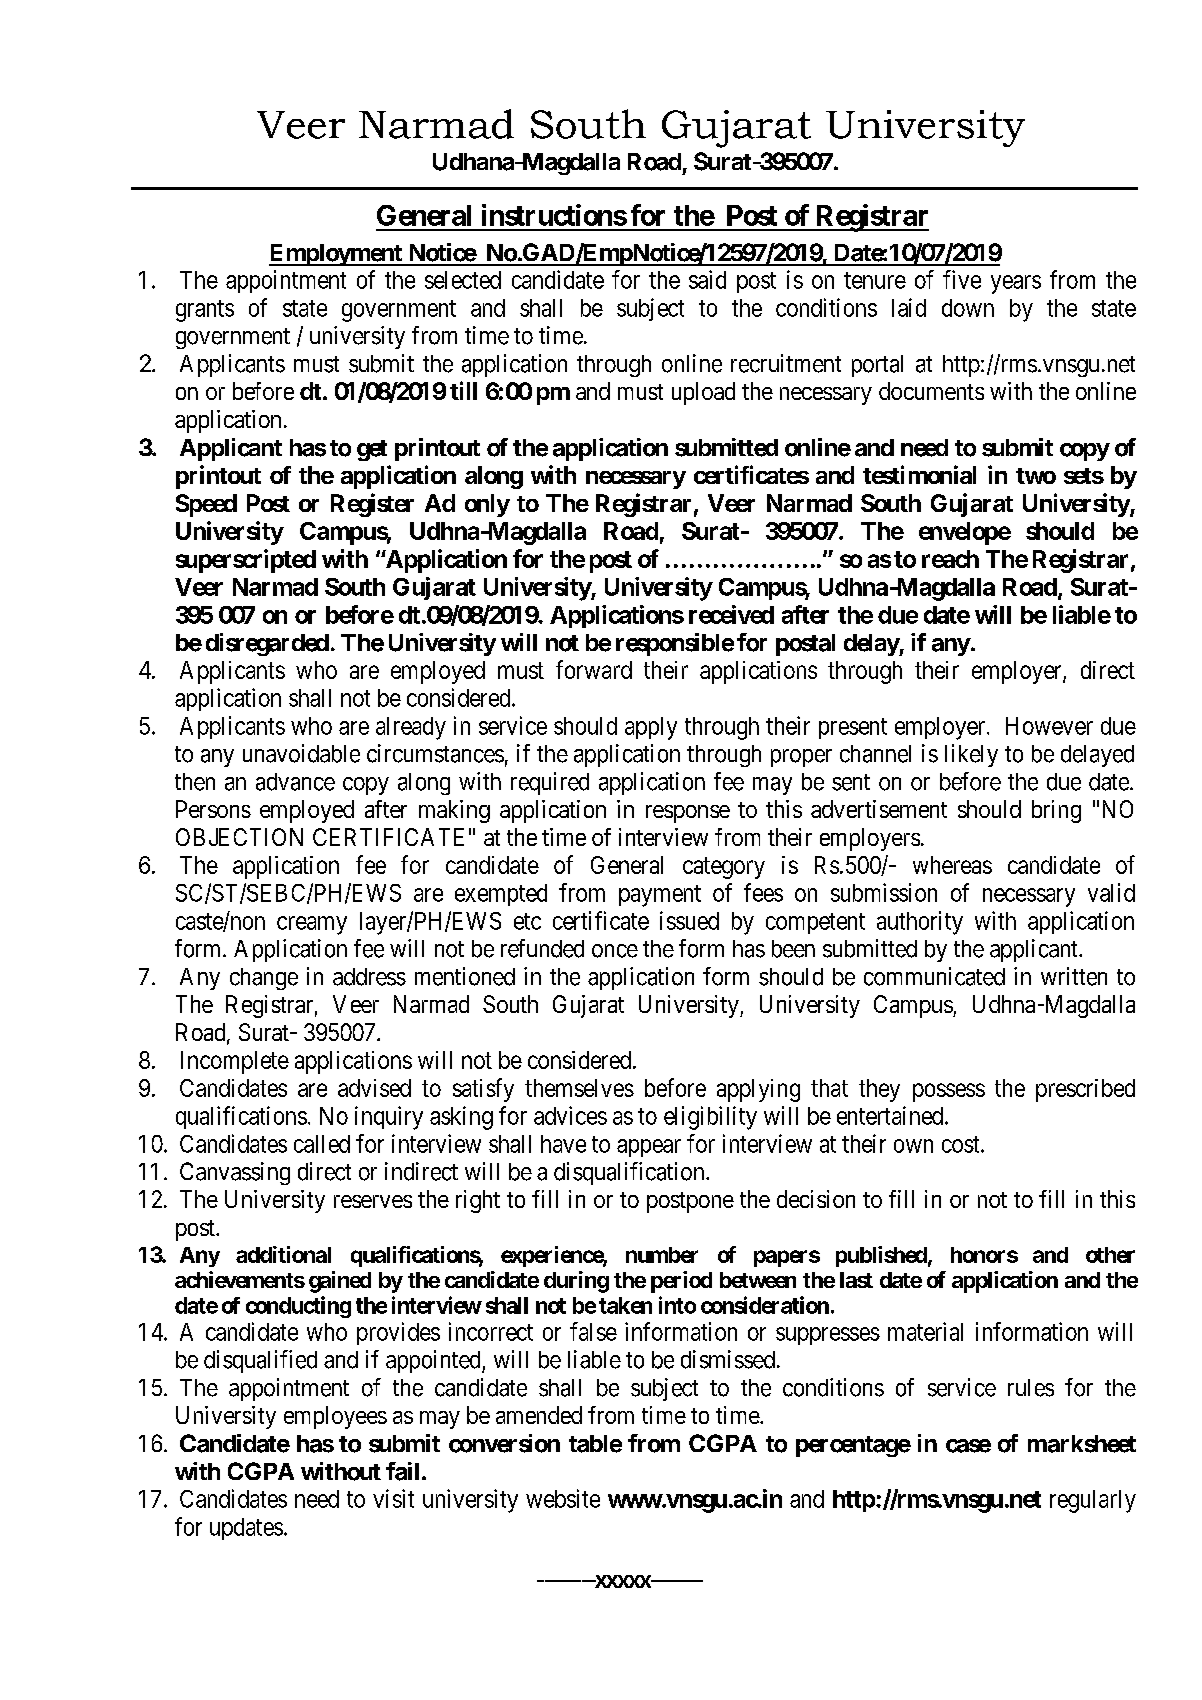 The image size is (1202, 1700). Describe the element at coordinates (962, 1144) in the document. I see `cost` at that location.
